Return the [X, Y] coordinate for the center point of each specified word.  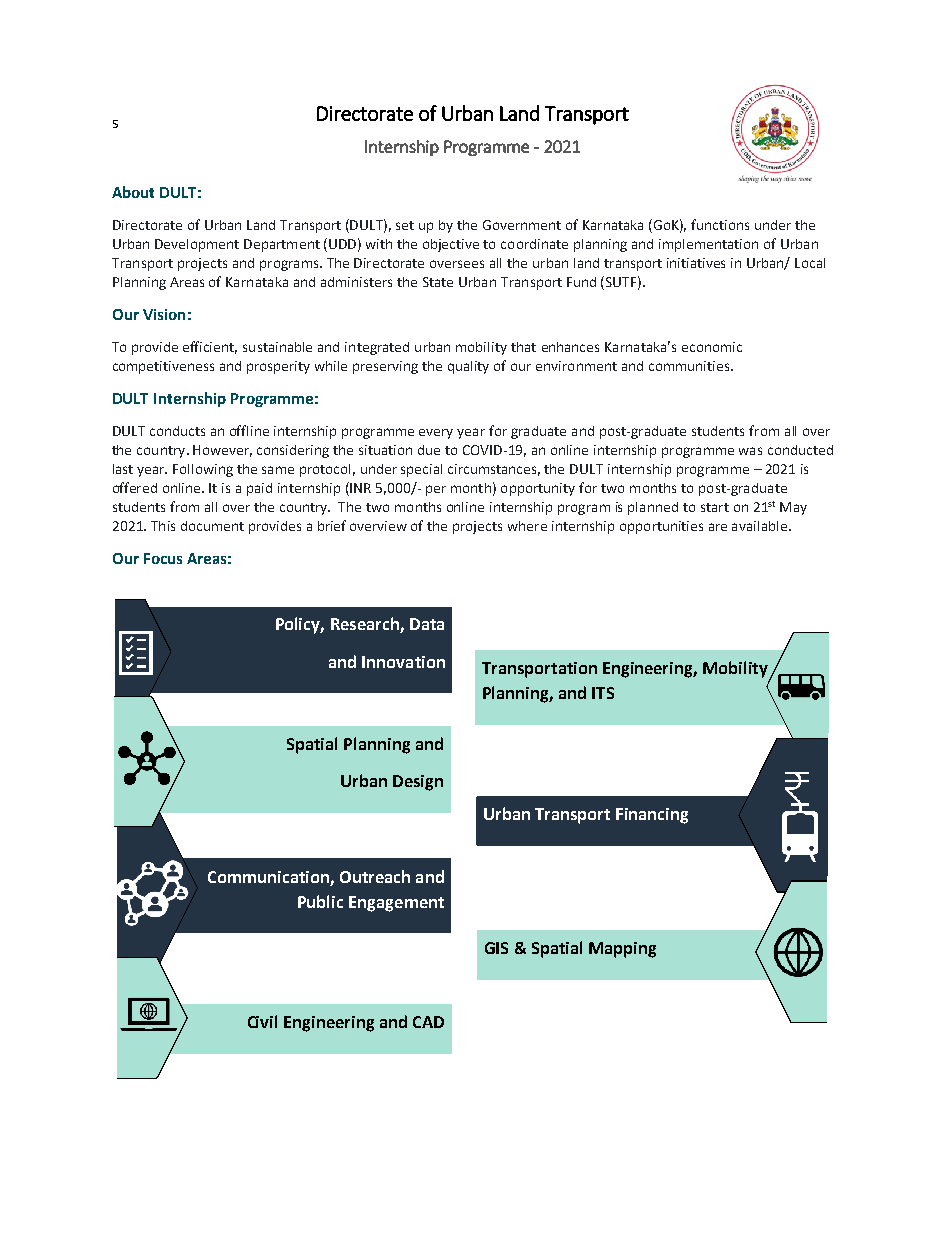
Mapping [622, 950]
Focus [163, 558]
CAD [428, 1022]
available [761, 526]
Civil [262, 1021]
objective [451, 245]
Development [197, 245]
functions [720, 224]
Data [427, 624]
